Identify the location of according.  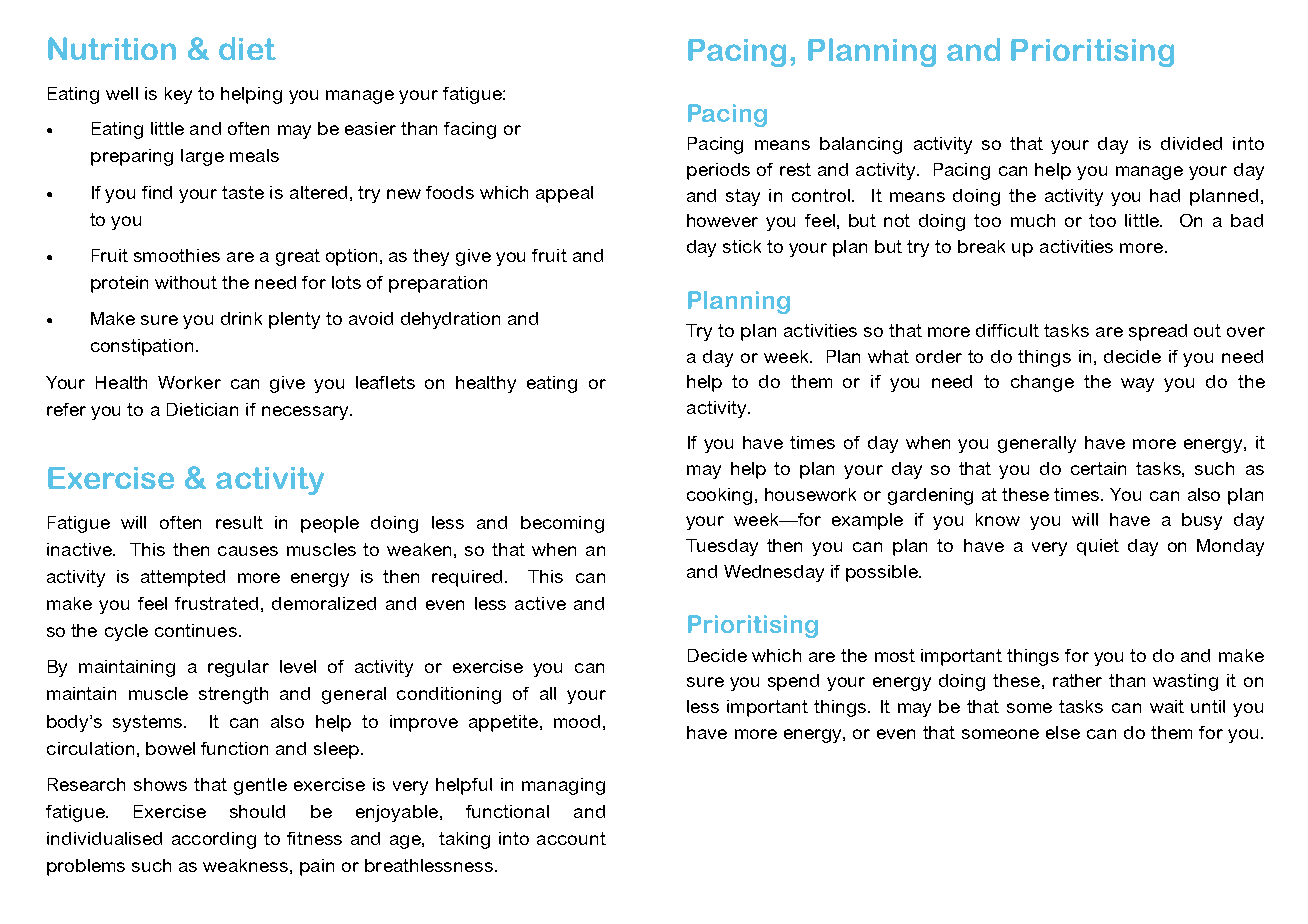
(214, 840).
